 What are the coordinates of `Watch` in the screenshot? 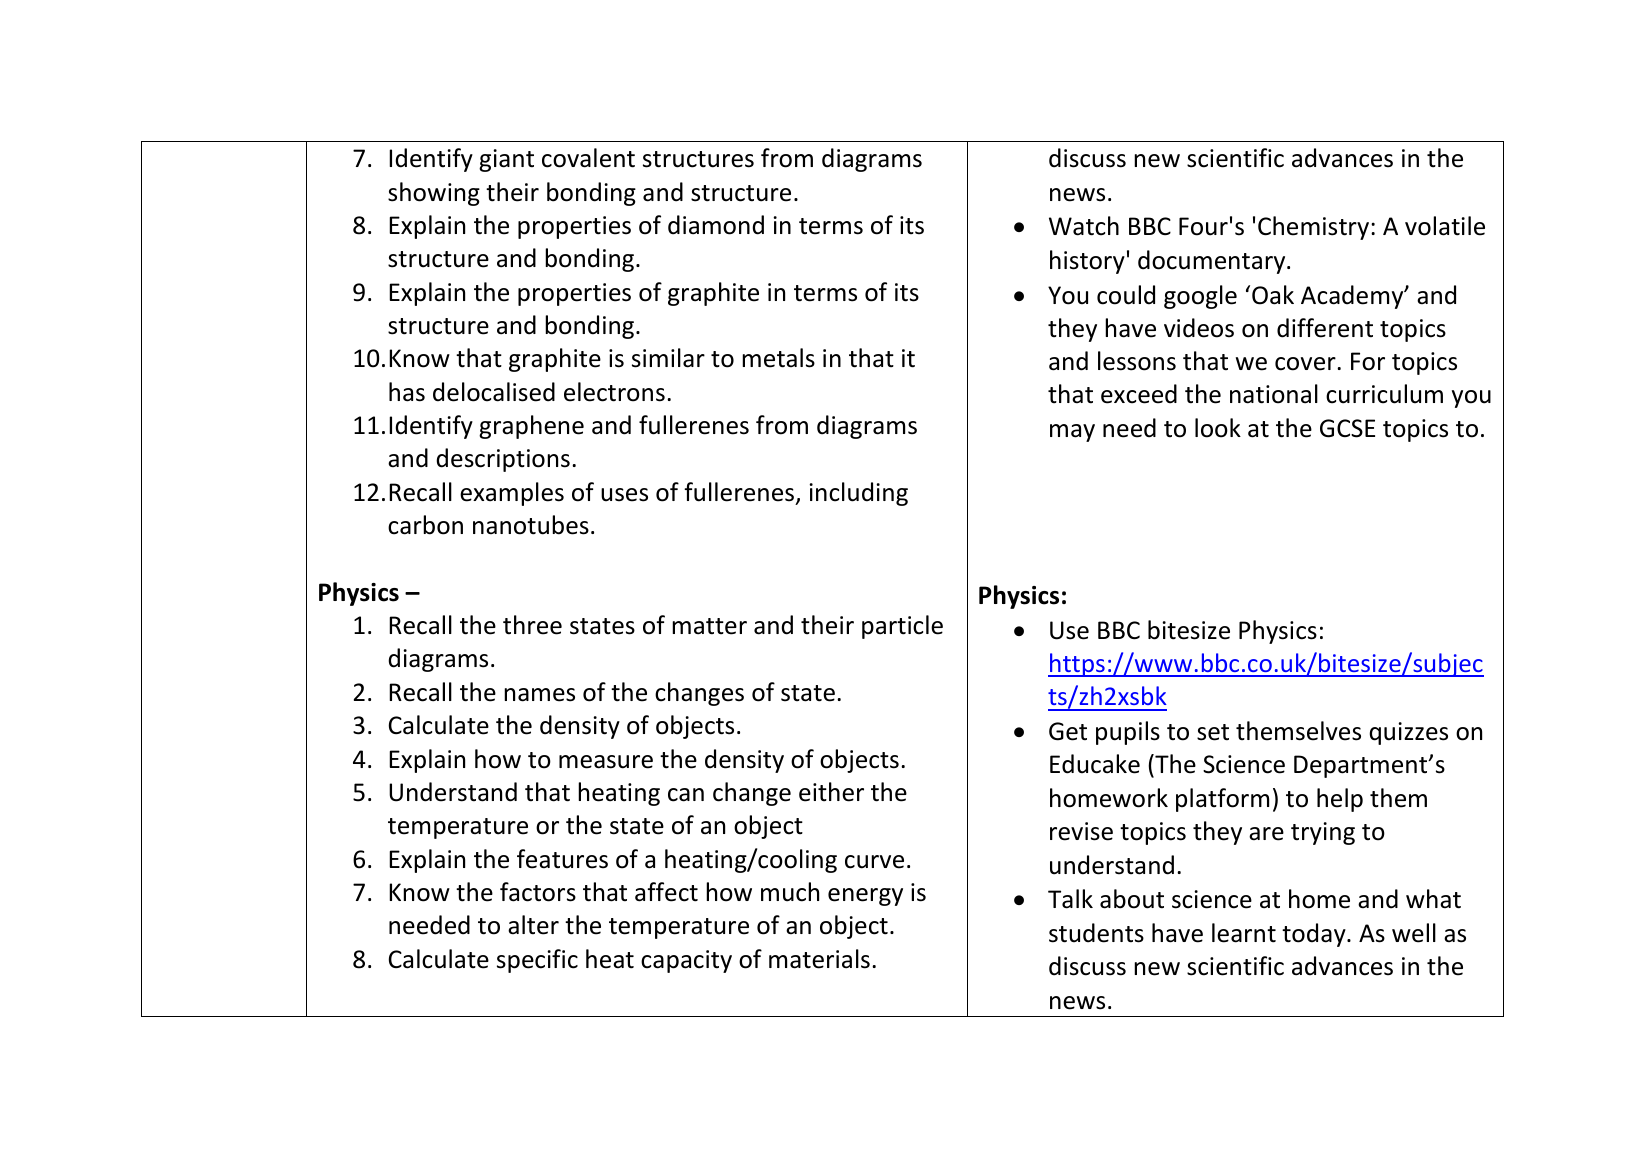 It's located at (1084, 226).
